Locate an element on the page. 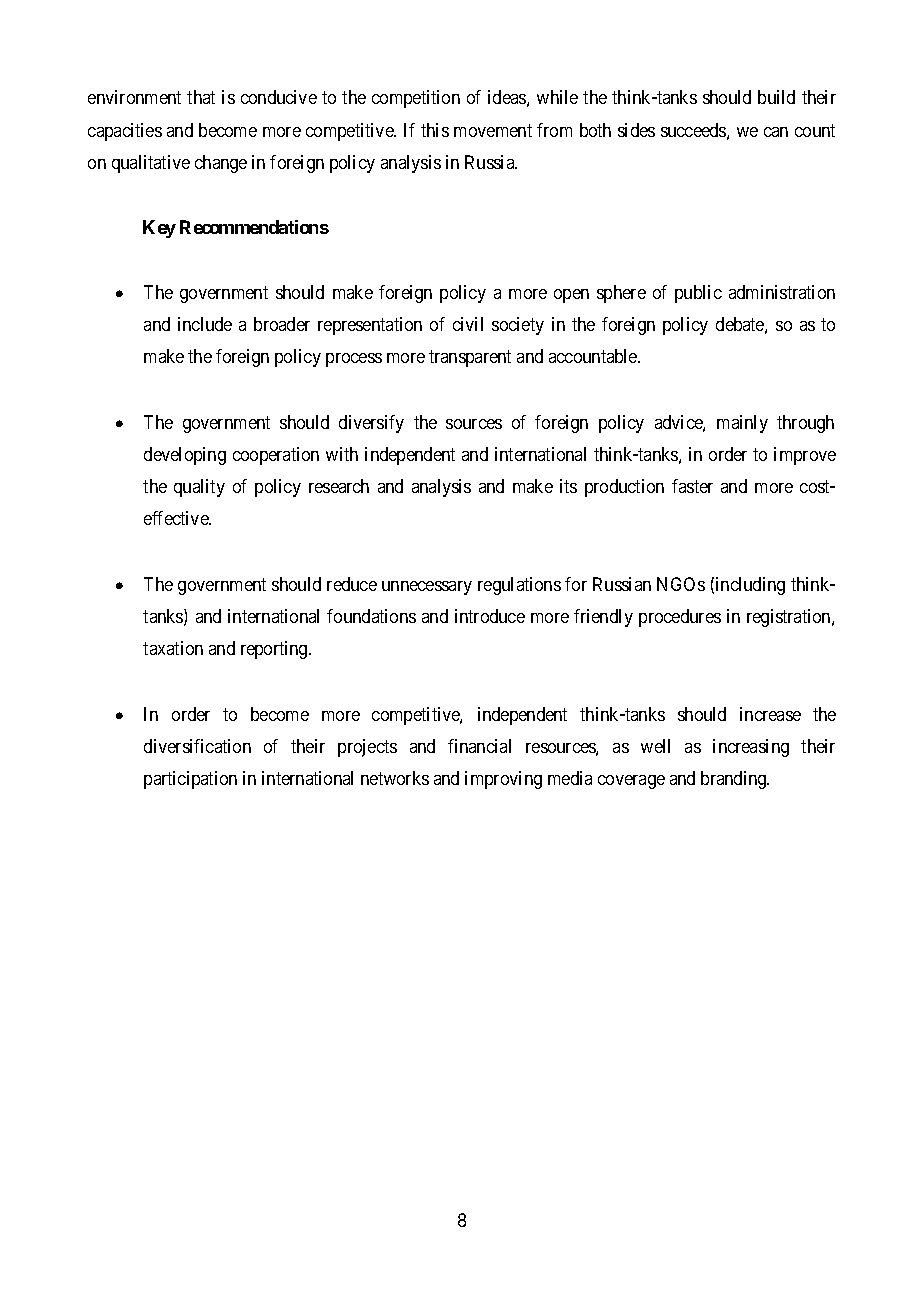 This page has height=1308, width=924. public is located at coordinates (698, 294).
